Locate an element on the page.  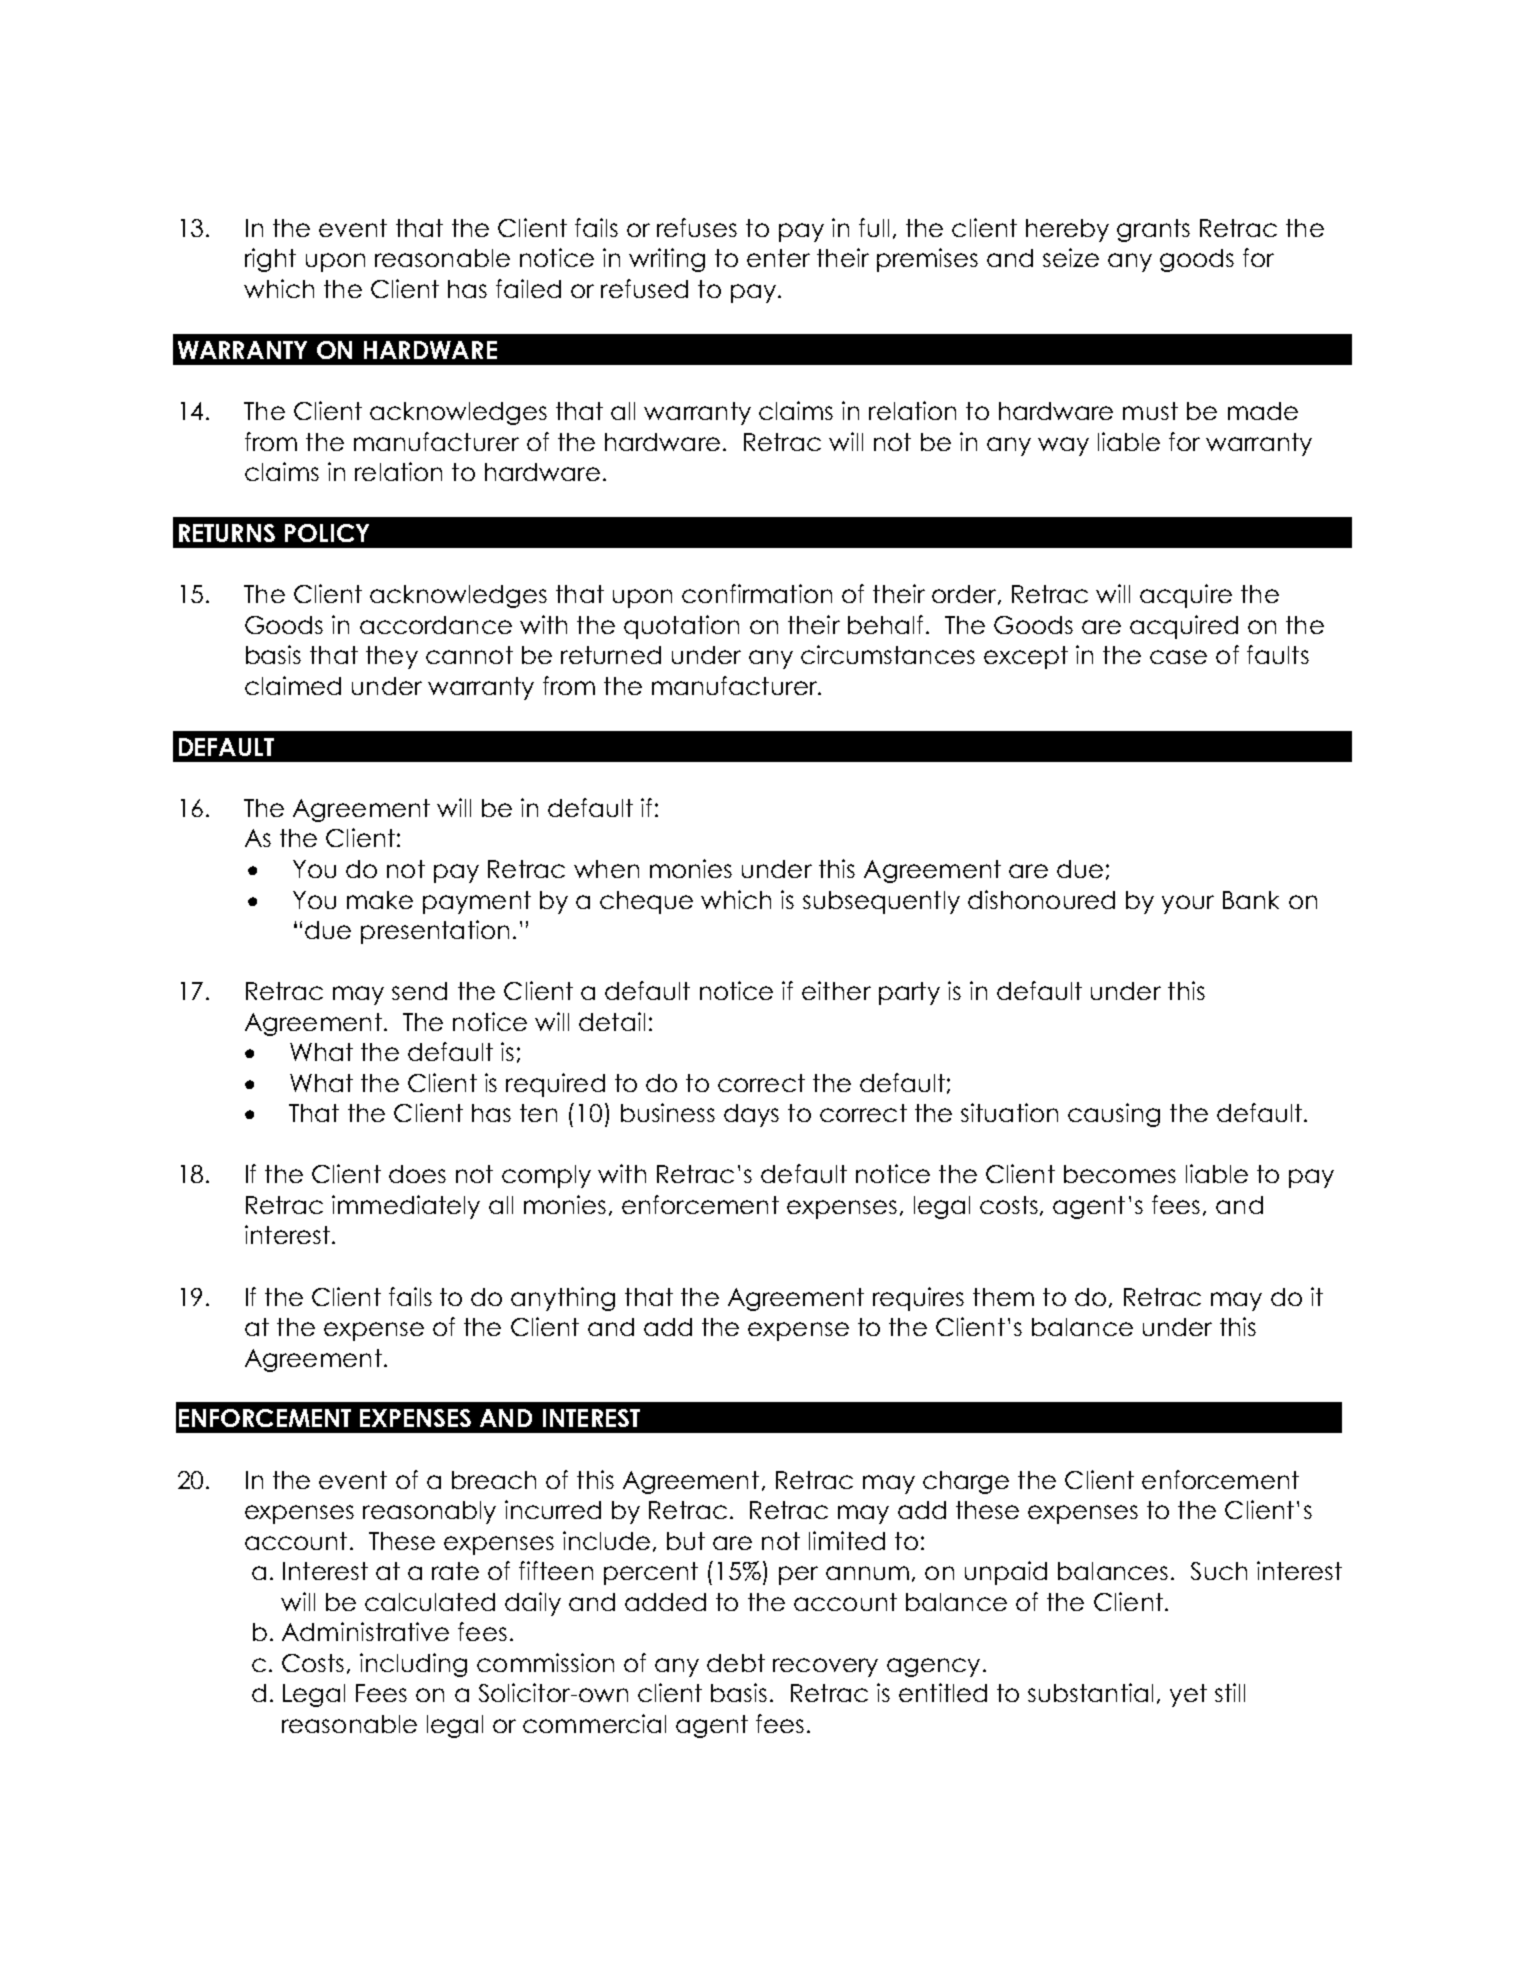
your is located at coordinates (1188, 904).
